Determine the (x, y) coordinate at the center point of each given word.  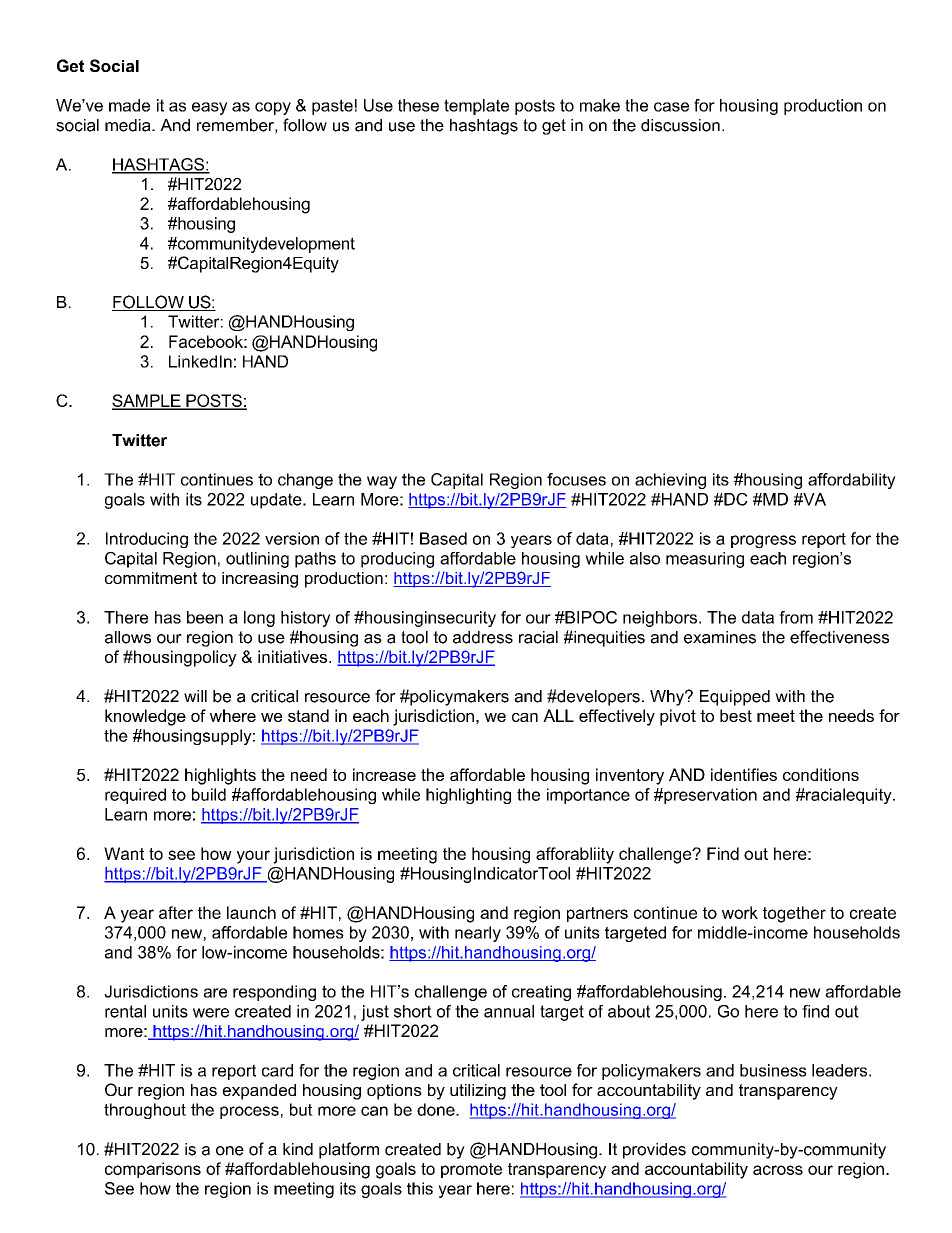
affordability (852, 481)
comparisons (153, 1170)
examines (720, 637)
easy (210, 108)
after (176, 912)
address (483, 637)
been (205, 617)
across (778, 1170)
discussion (680, 125)
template (476, 107)
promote (471, 1170)
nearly (478, 934)
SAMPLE (147, 401)
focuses (576, 479)
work (740, 912)
